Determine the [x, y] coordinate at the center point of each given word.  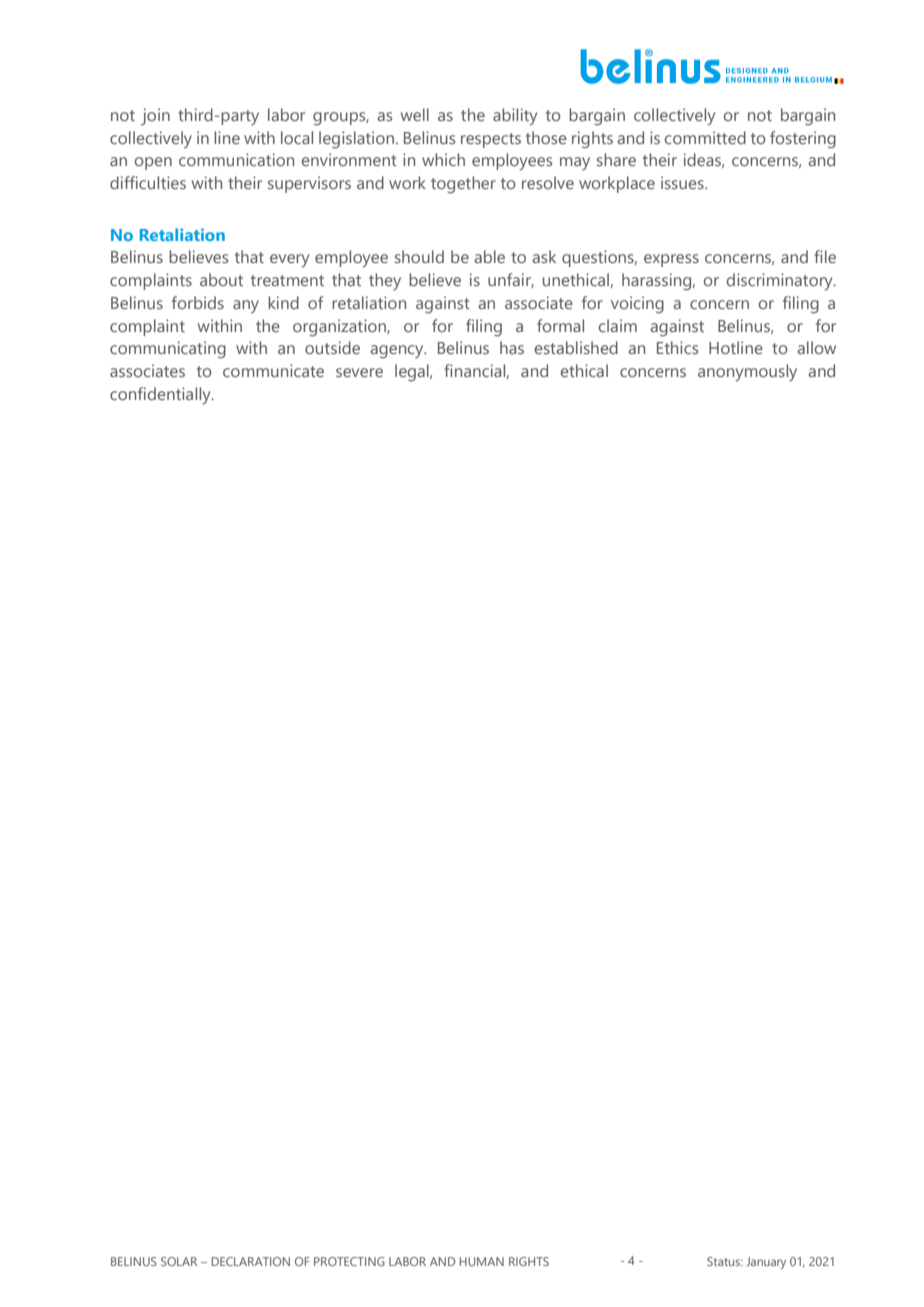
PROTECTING [349, 1261]
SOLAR [179, 1261]
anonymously [747, 372]
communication [236, 159]
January [766, 1263]
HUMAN [482, 1261]
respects [491, 140]
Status [725, 1261]
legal [413, 372]
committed [705, 137]
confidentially [161, 395]
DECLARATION [251, 1261]
